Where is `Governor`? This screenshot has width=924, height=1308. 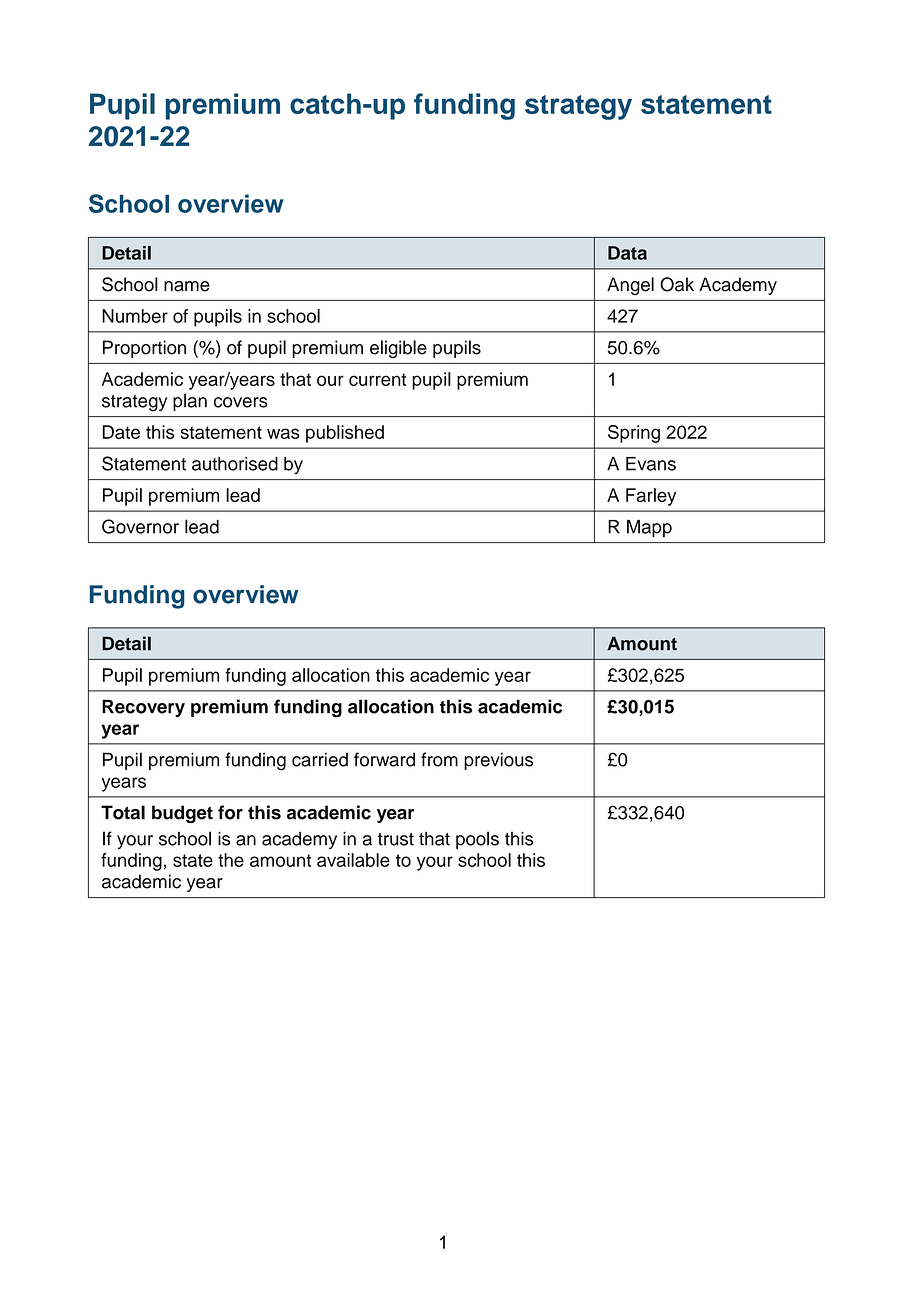
Governor is located at coordinates (140, 526).
